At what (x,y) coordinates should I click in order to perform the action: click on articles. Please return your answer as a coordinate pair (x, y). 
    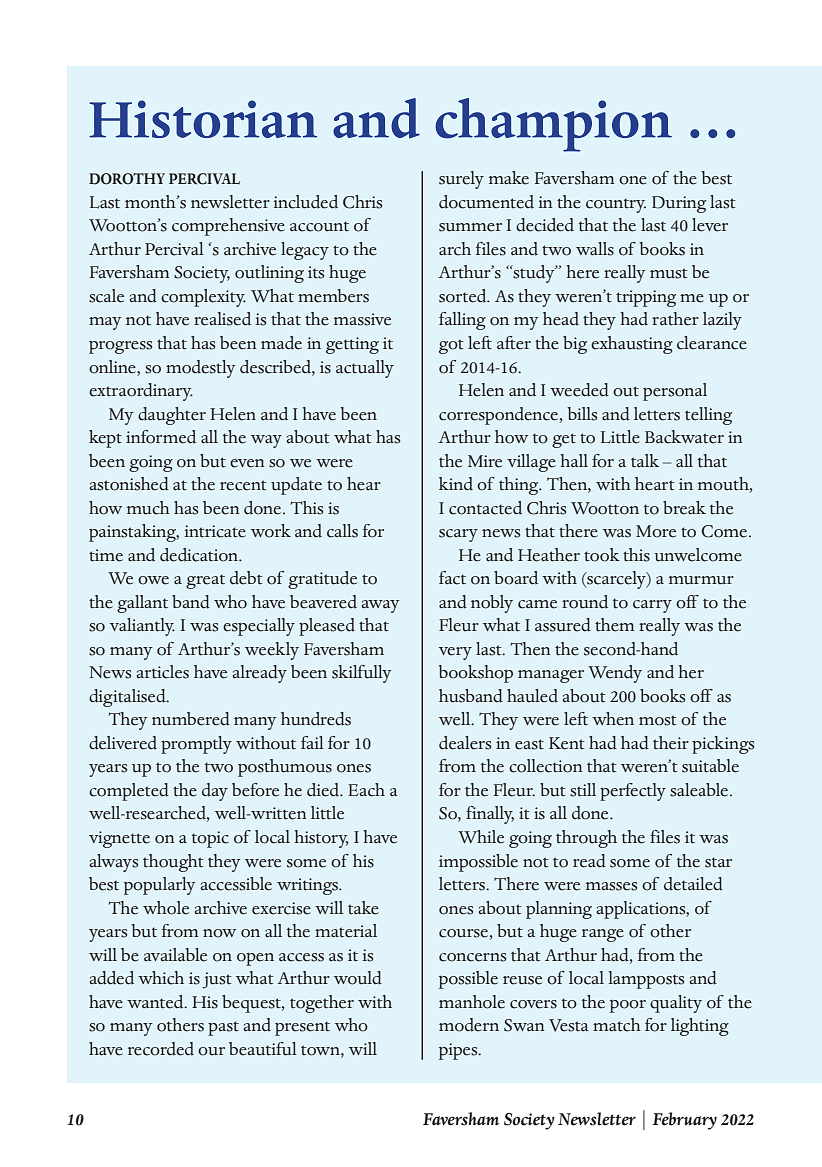
    Looking at the image, I should click on (162, 672).
